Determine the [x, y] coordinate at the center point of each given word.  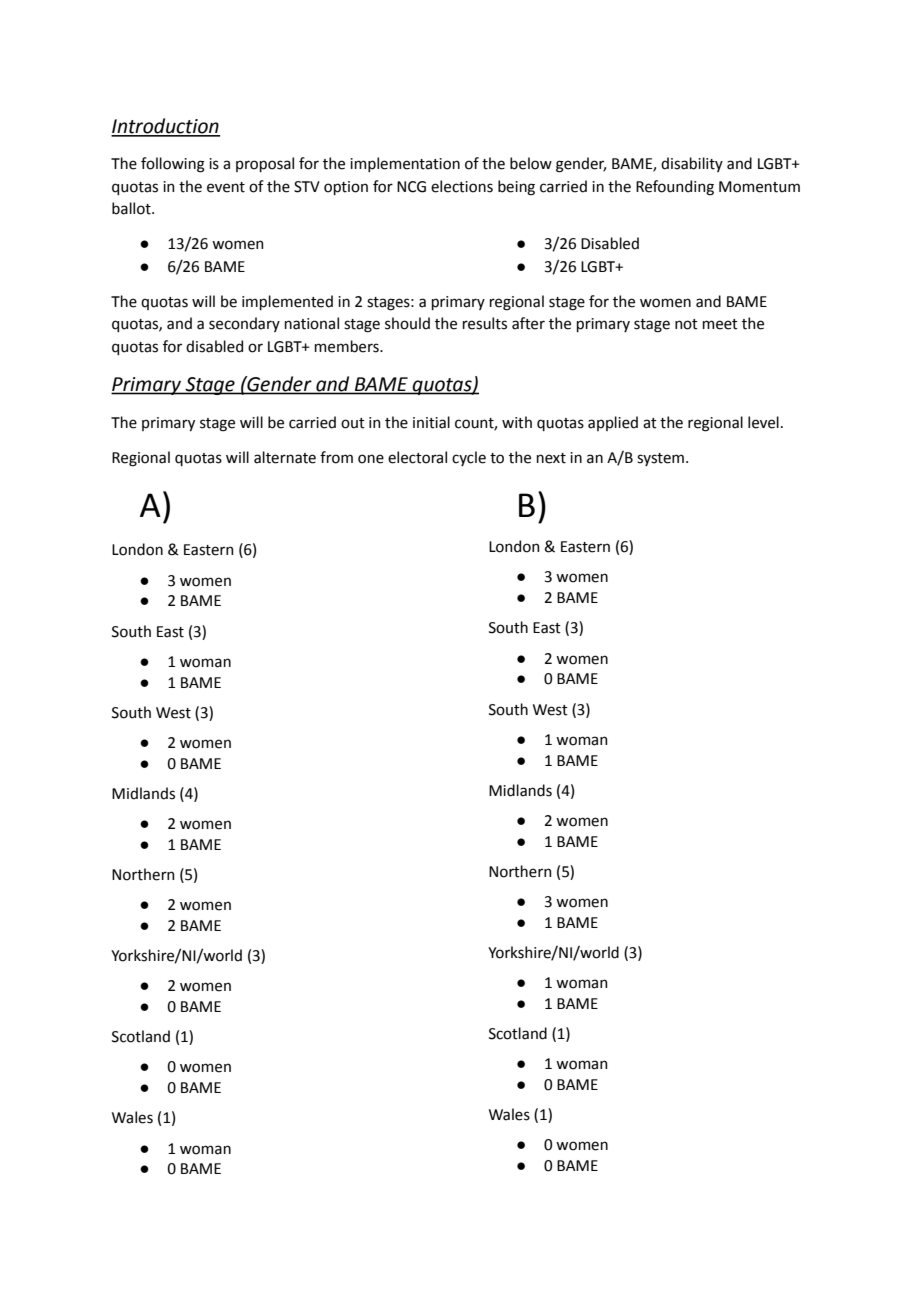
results [485, 323]
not [686, 324]
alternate [285, 457]
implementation [405, 164]
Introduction [165, 127]
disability [692, 164]
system [660, 459]
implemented [287, 302]
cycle [469, 458]
